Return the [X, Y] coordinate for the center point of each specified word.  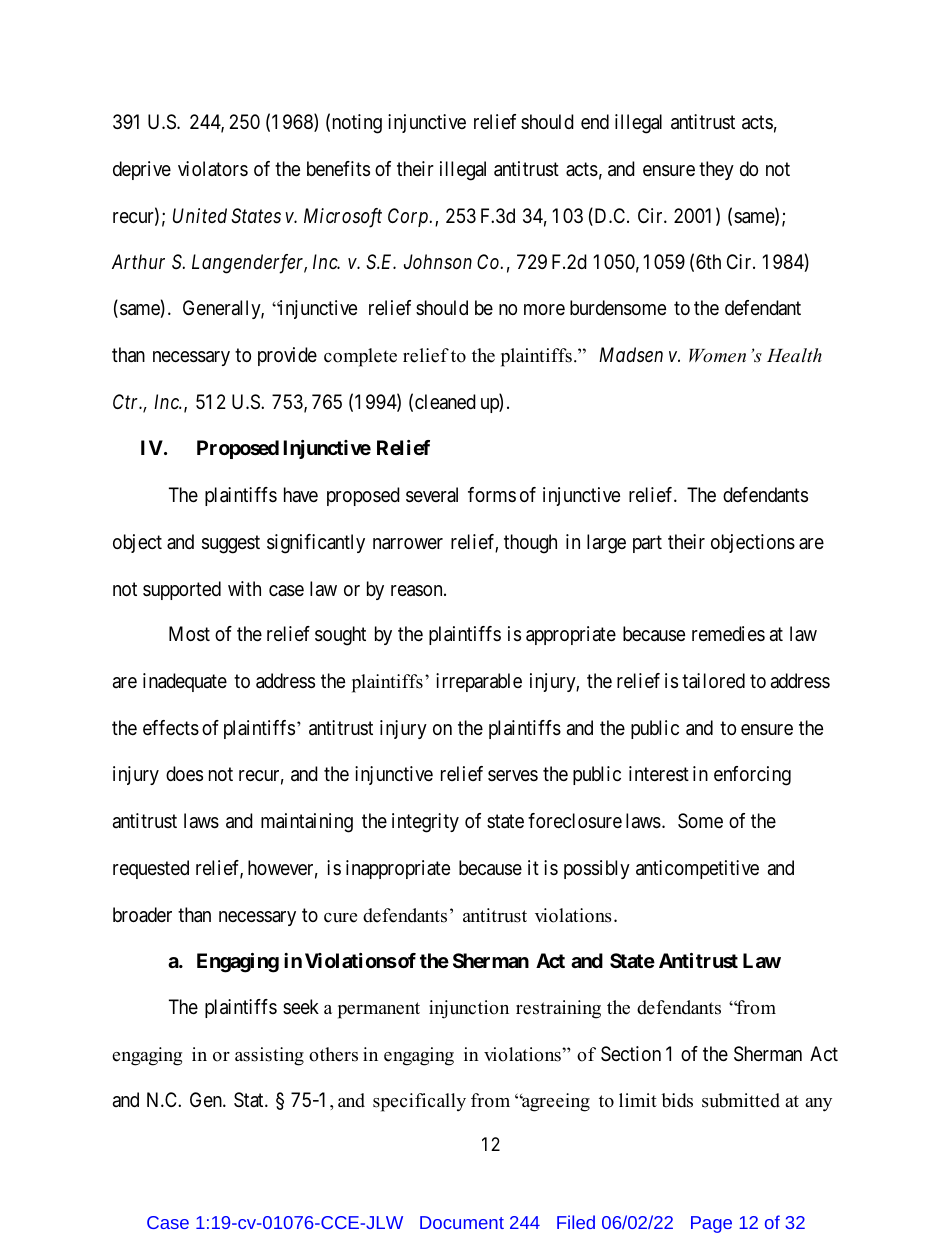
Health [794, 355]
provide [287, 356]
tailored [713, 681]
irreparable [479, 682]
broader [142, 915]
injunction [469, 1009]
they [716, 170]
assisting [269, 1056]
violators [213, 169]
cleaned [445, 401]
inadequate [185, 682]
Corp [408, 217]
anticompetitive [697, 869]
